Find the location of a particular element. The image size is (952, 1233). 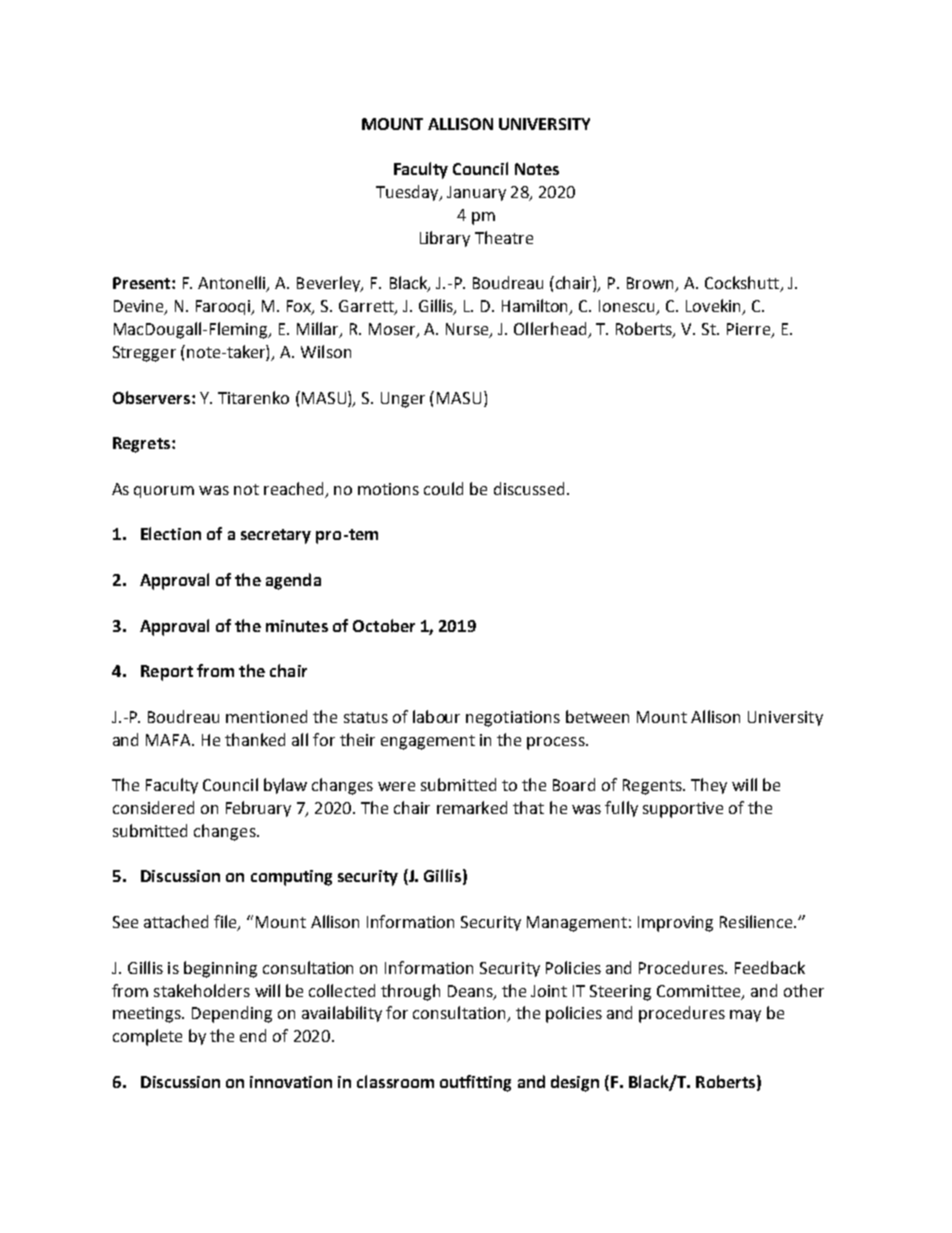

Brown is located at coordinates (652, 284).
